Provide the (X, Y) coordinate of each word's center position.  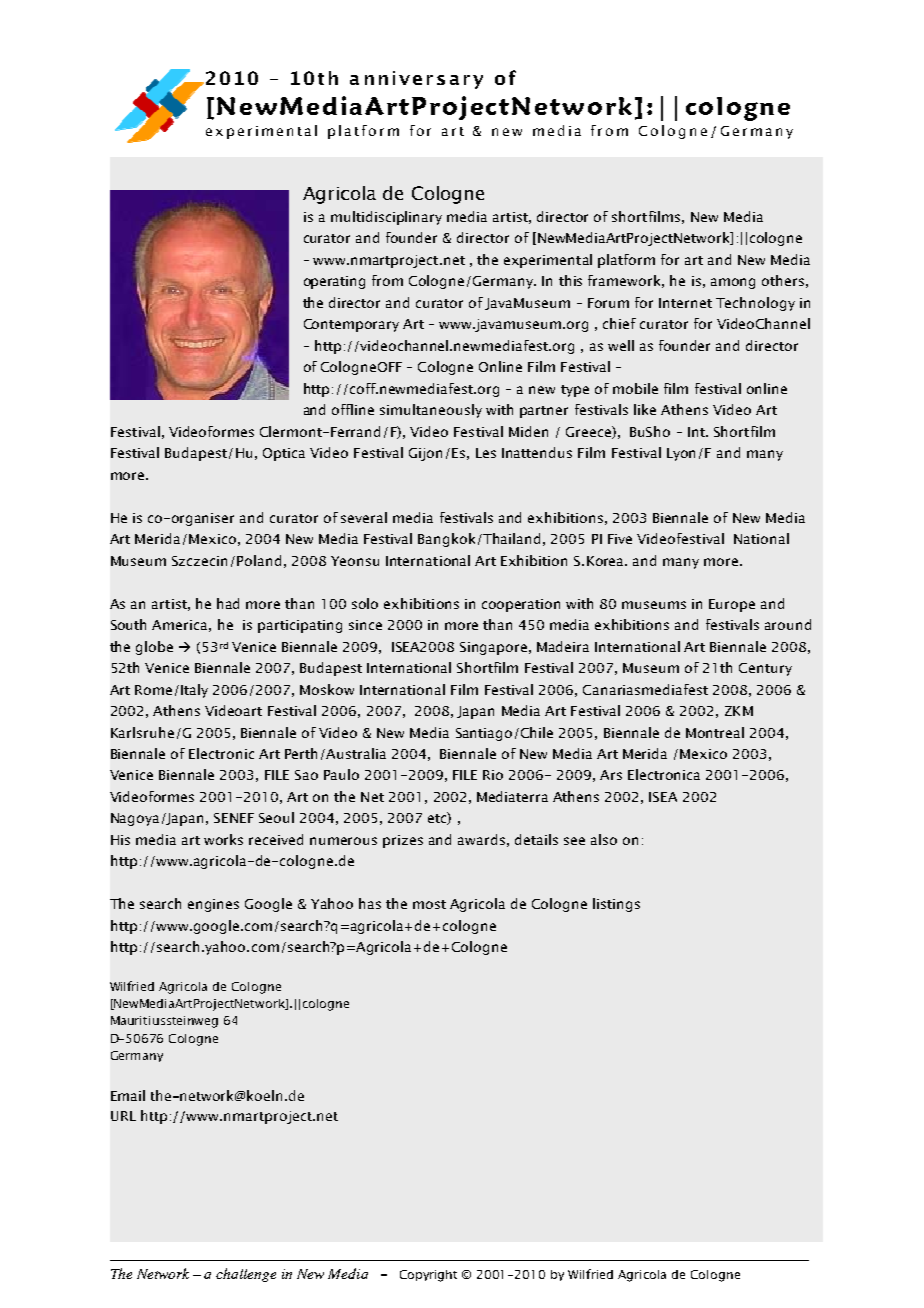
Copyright (428, 1276)
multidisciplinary (386, 218)
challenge (246, 1275)
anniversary (416, 80)
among (733, 283)
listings (616, 905)
